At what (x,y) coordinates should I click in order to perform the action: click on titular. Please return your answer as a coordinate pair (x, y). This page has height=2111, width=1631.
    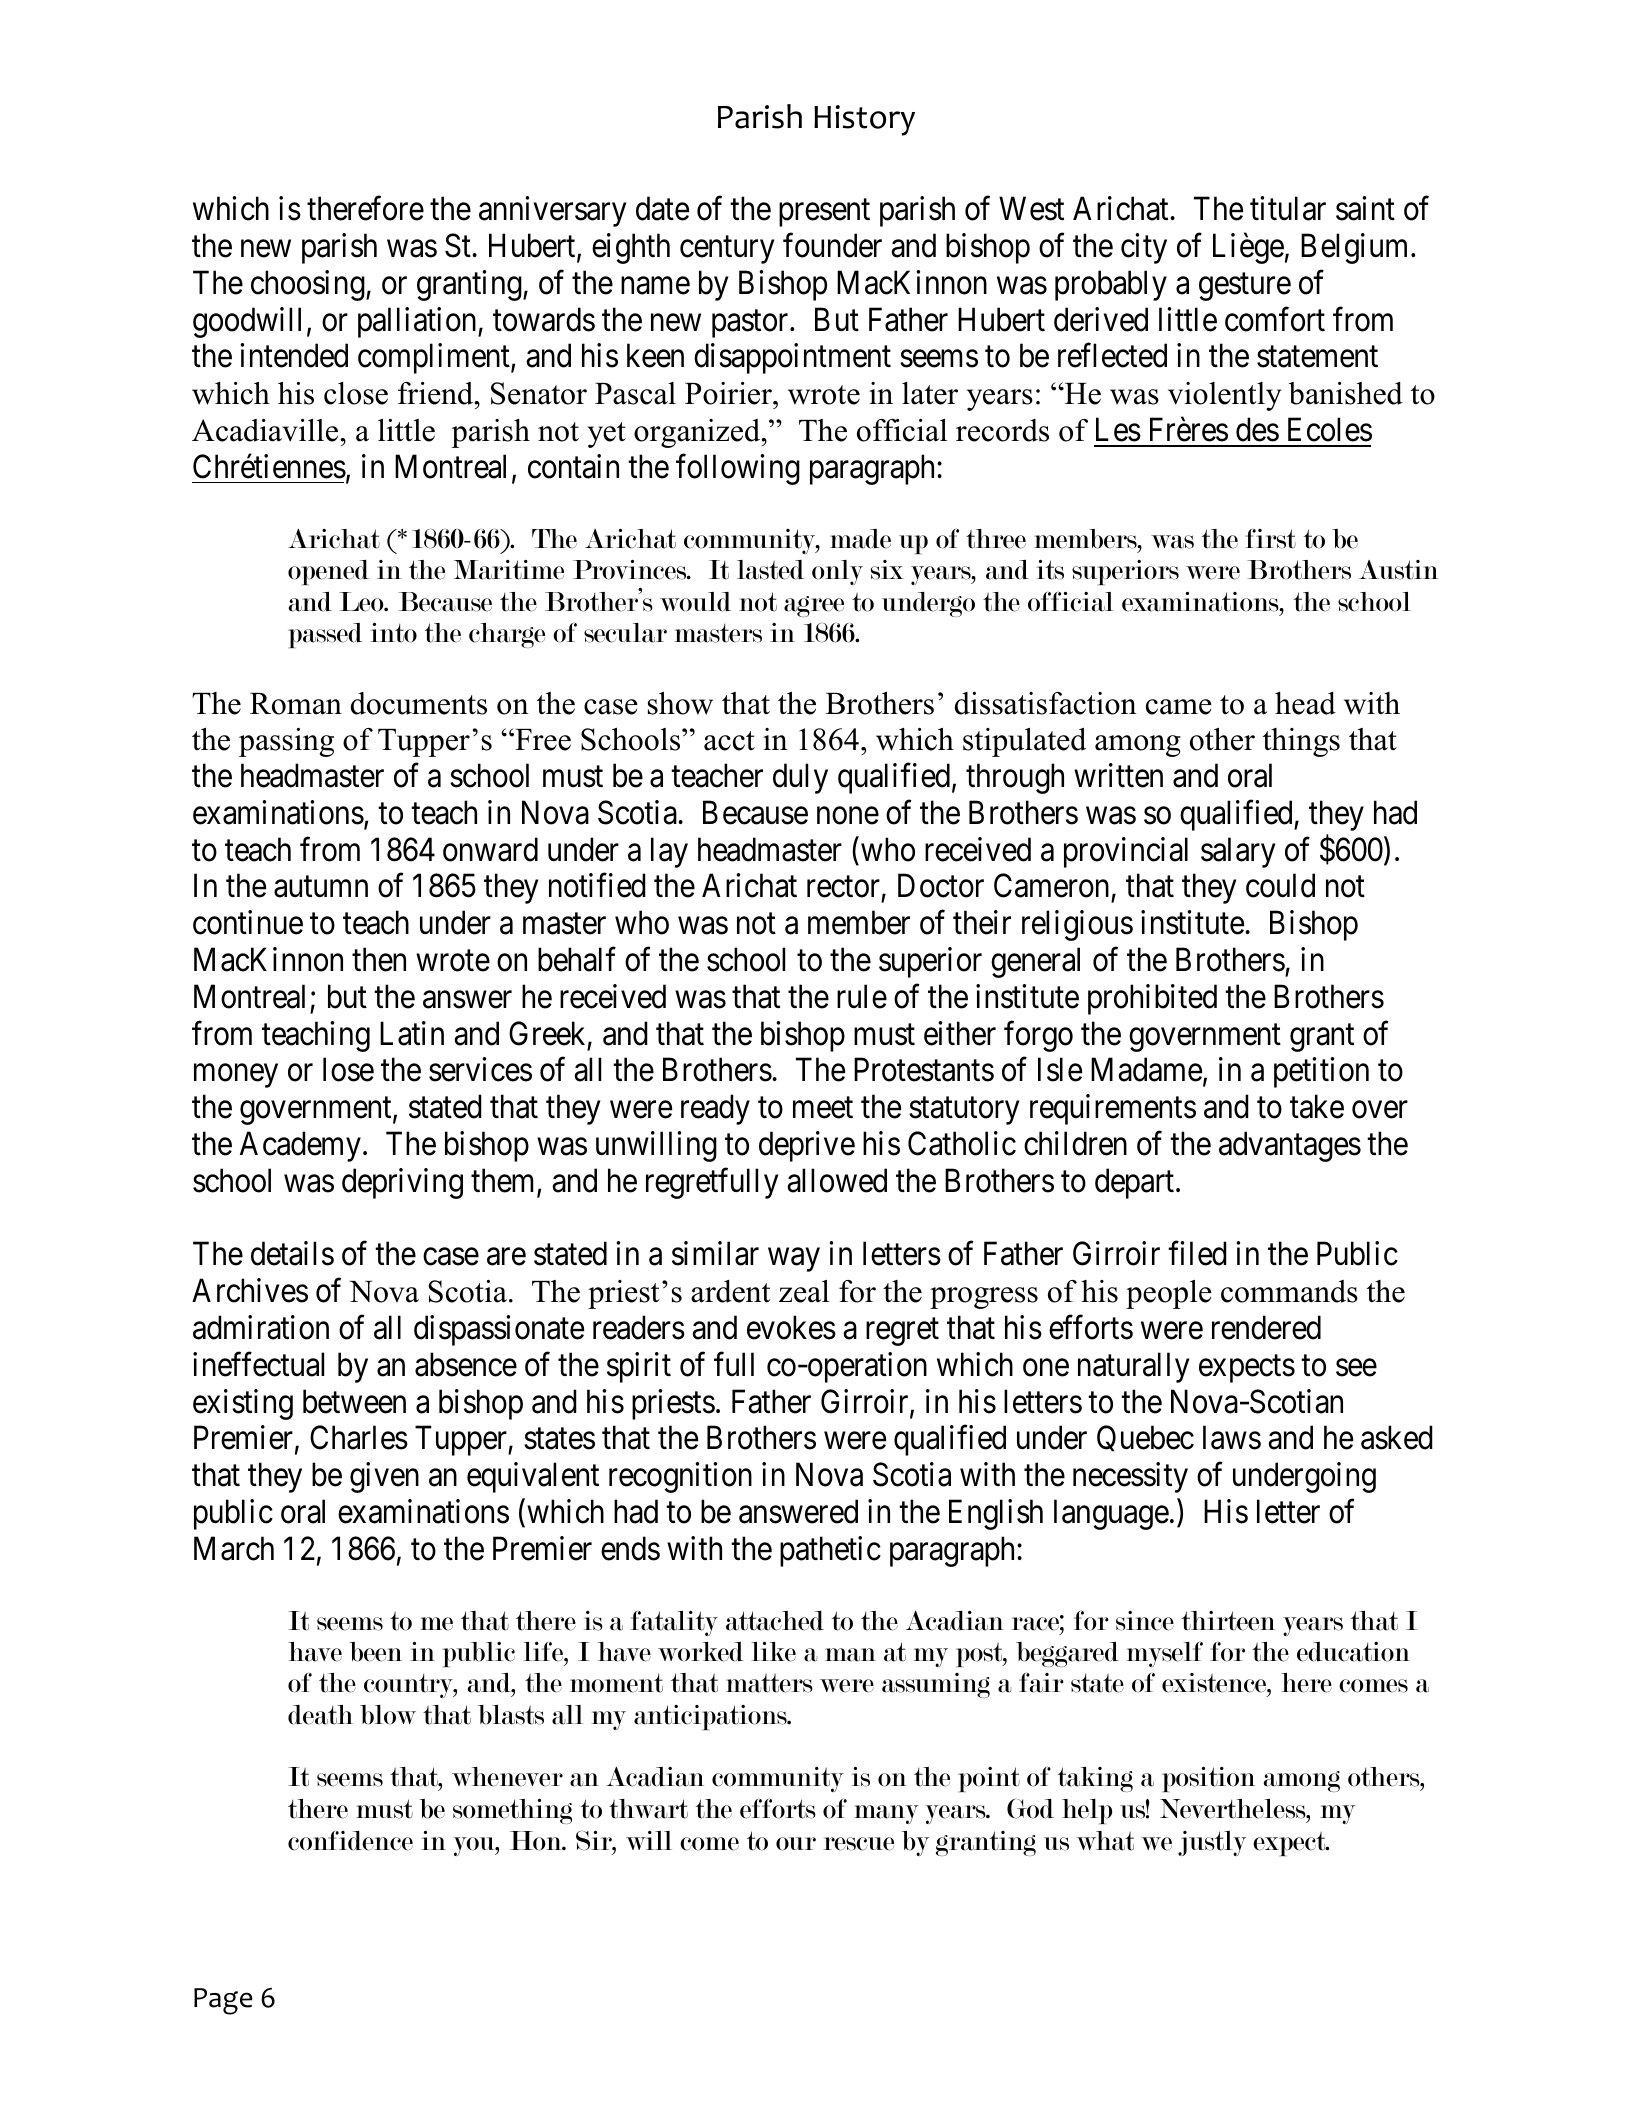
    Looking at the image, I should click on (1288, 208).
